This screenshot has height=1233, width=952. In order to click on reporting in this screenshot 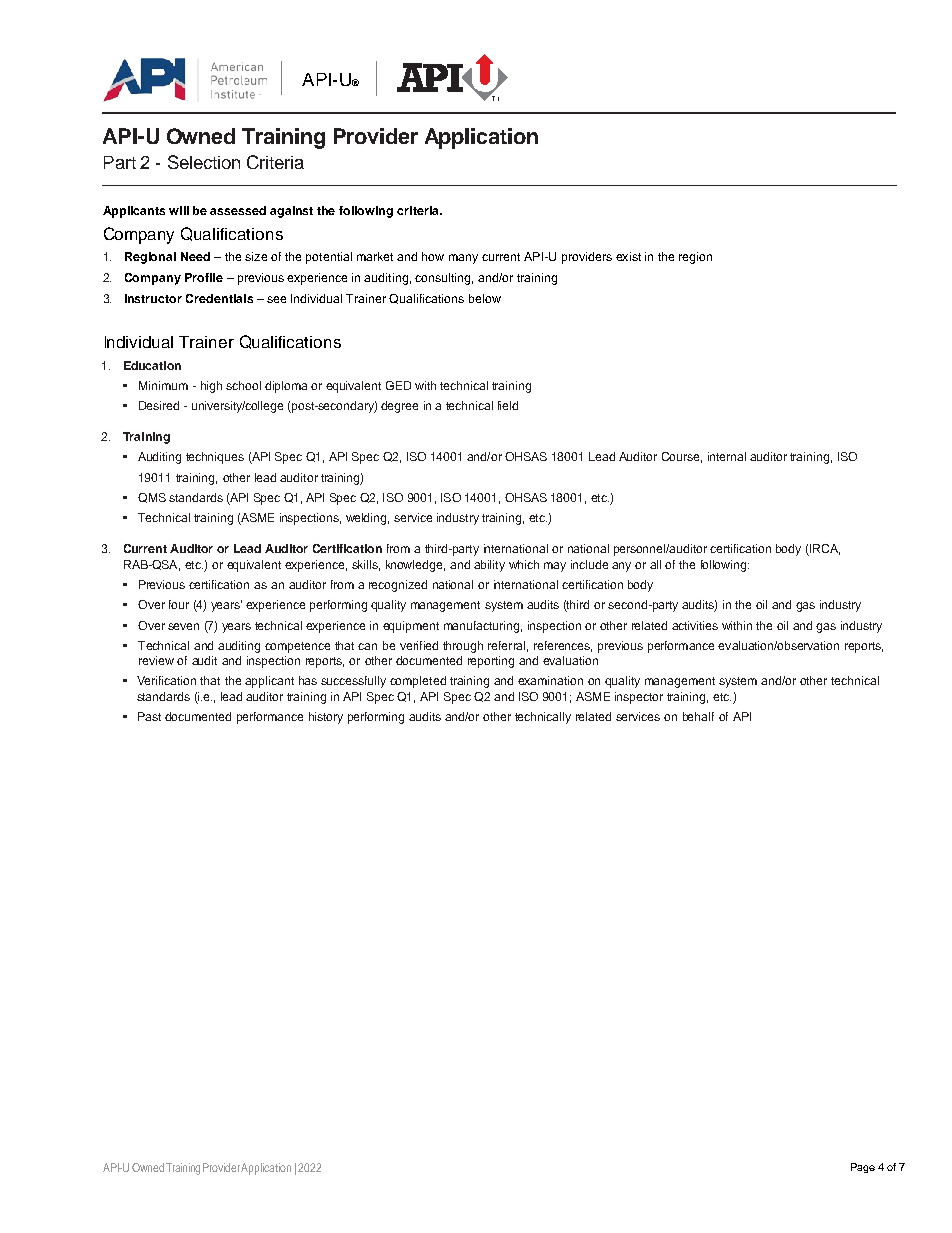, I will do `click(491, 662)`.
